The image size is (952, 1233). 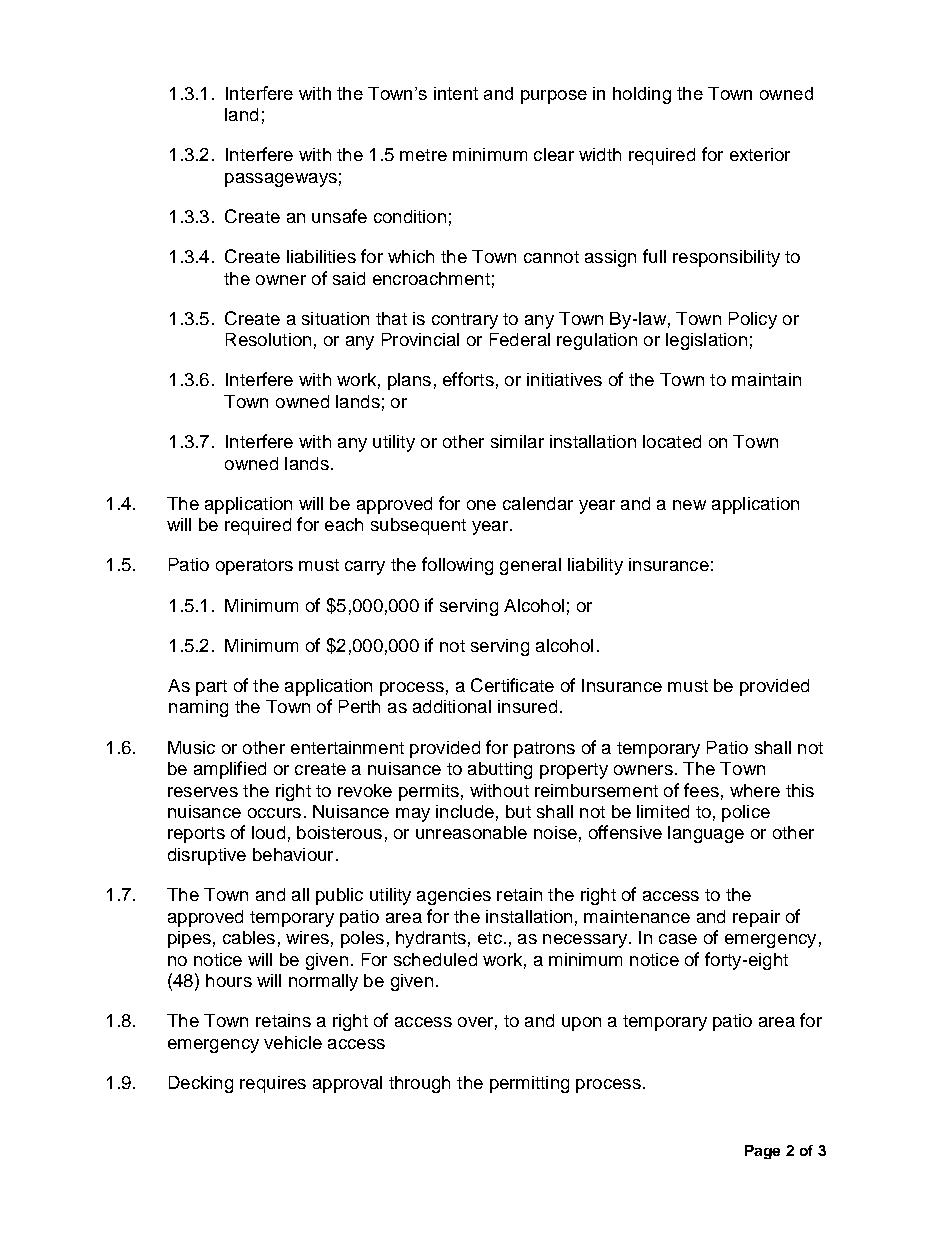 What do you see at coordinates (529, 1084) in the screenshot?
I see `permitting` at bounding box center [529, 1084].
